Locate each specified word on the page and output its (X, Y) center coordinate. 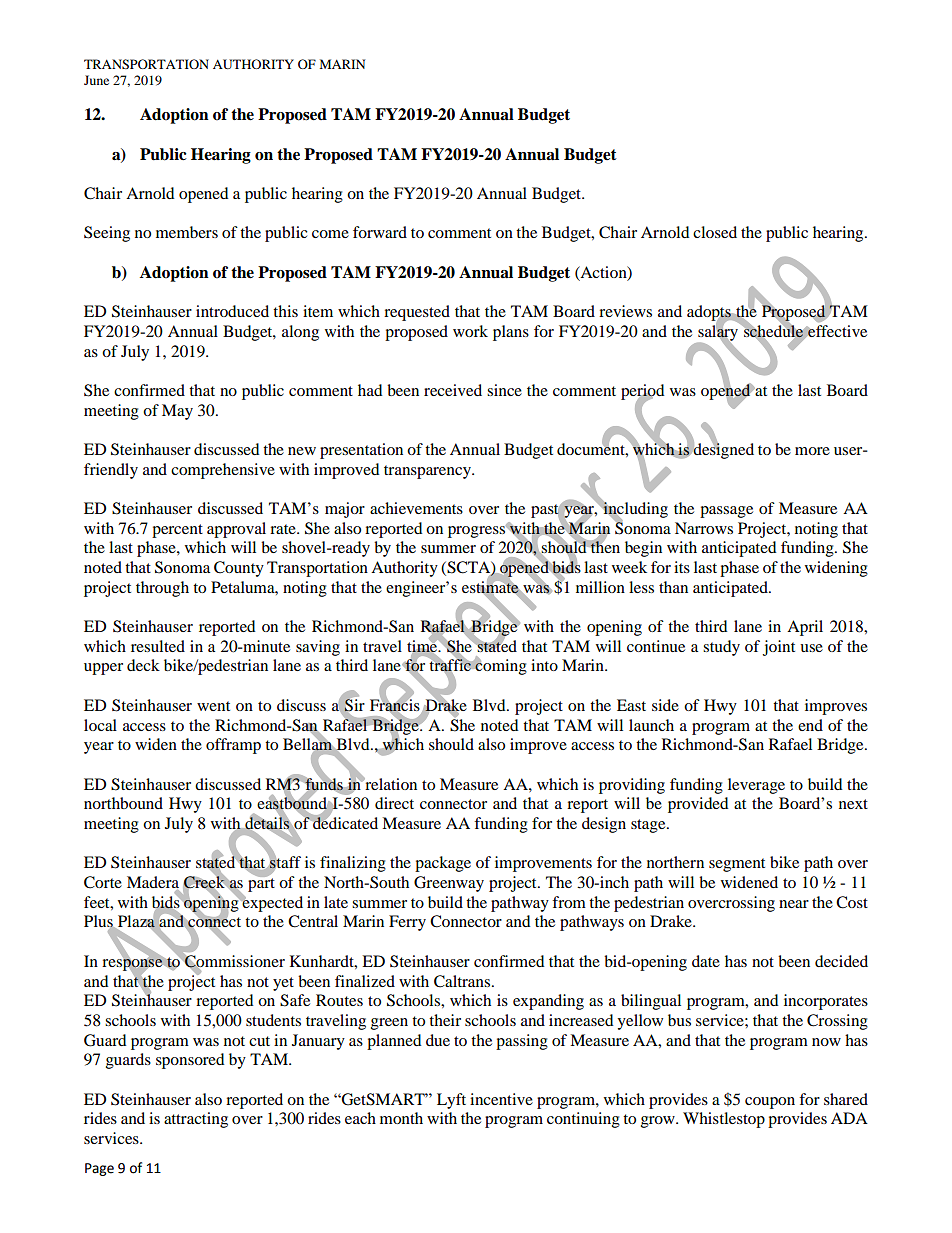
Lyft (451, 1101)
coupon (770, 1103)
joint (779, 648)
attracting (196, 1120)
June (96, 80)
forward (380, 232)
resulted (158, 646)
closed (715, 232)
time (423, 646)
